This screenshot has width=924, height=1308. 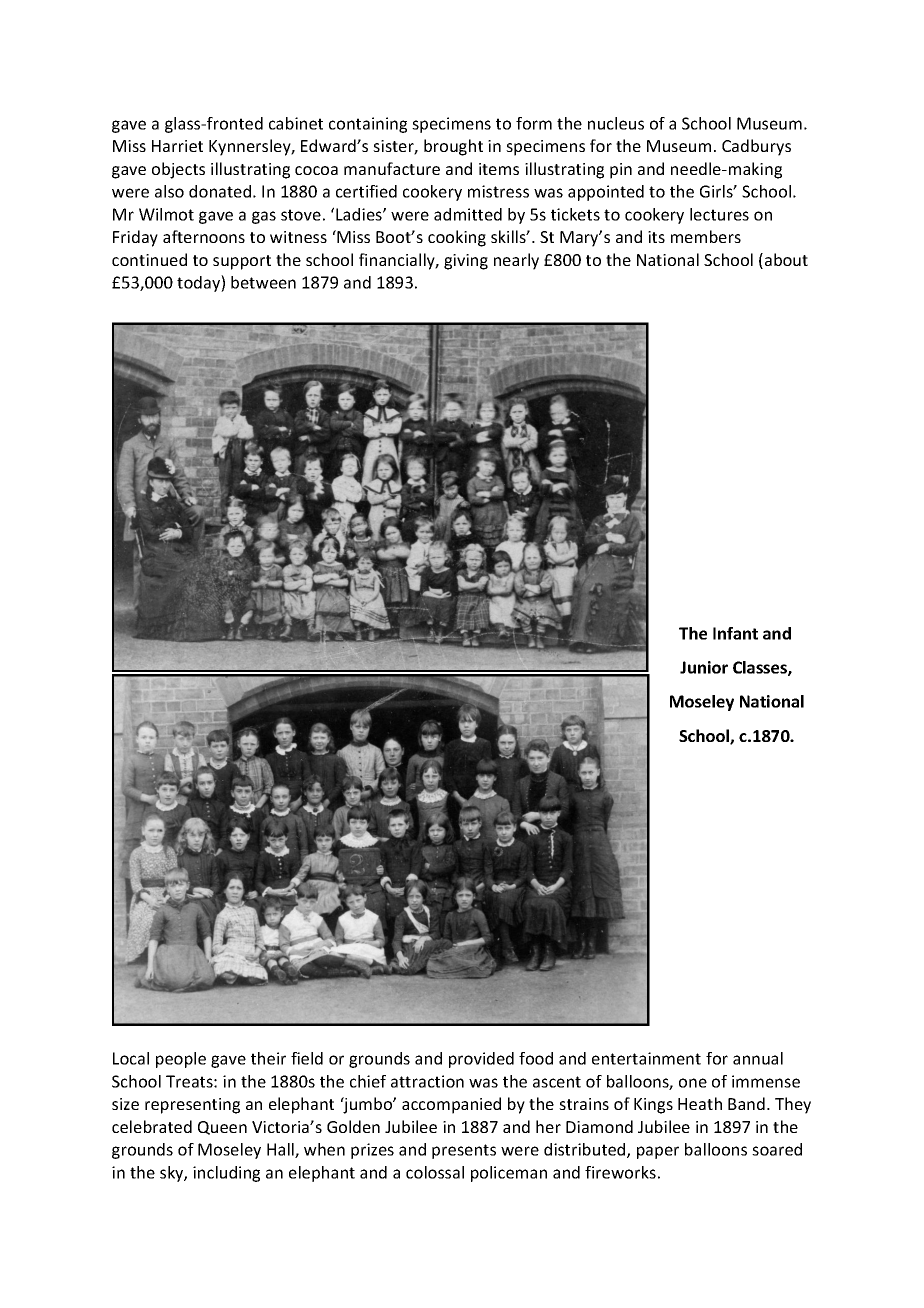 I want to click on annual, so click(x=758, y=1058).
